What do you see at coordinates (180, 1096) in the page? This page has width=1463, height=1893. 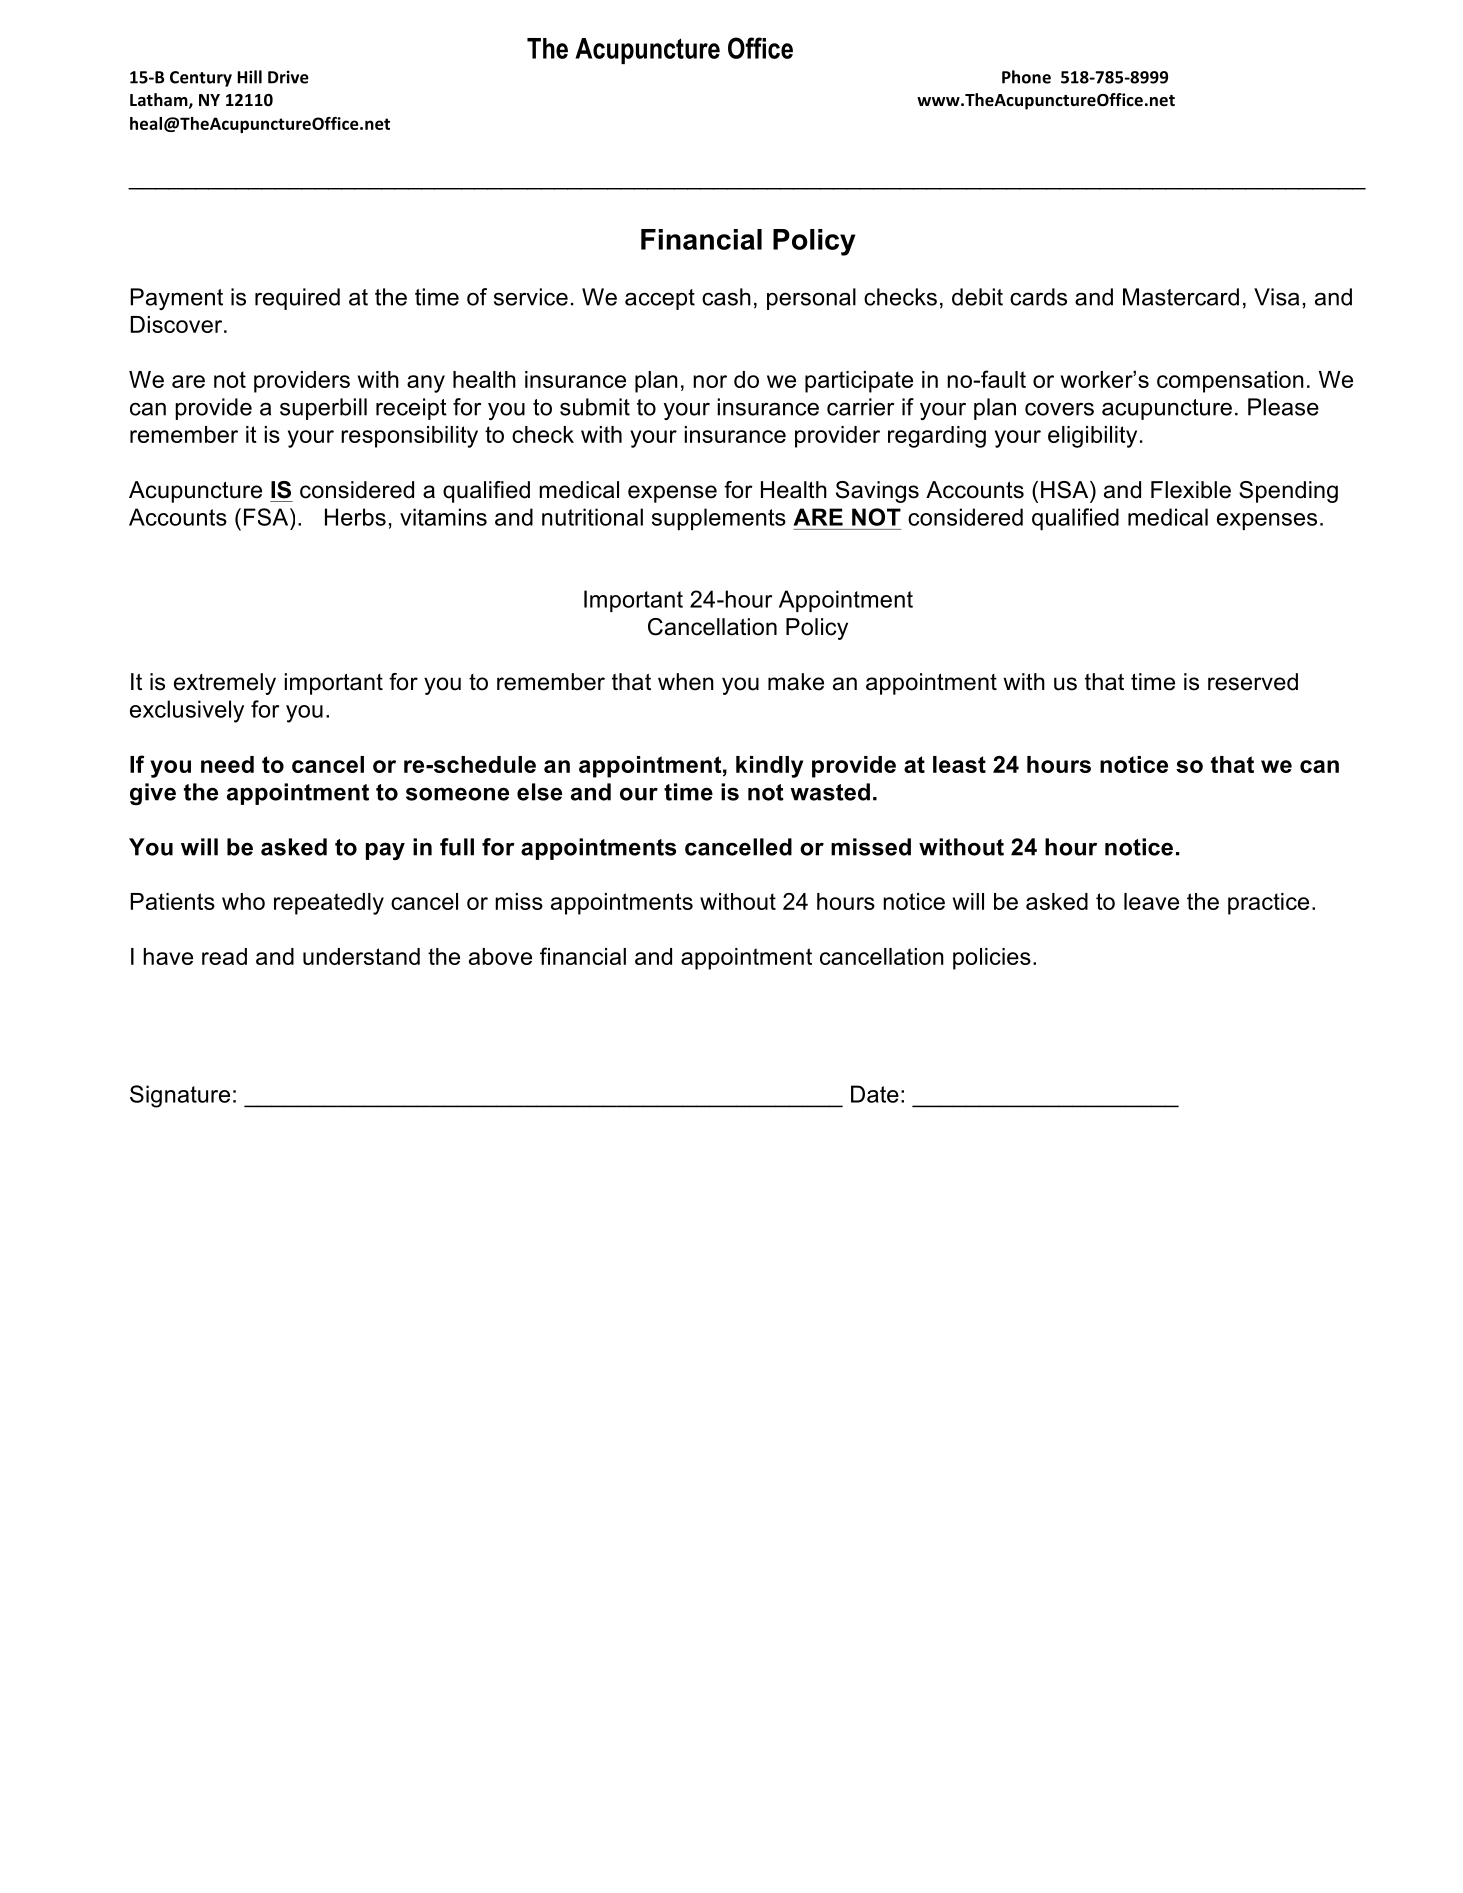 I see `Signature` at bounding box center [180, 1096].
